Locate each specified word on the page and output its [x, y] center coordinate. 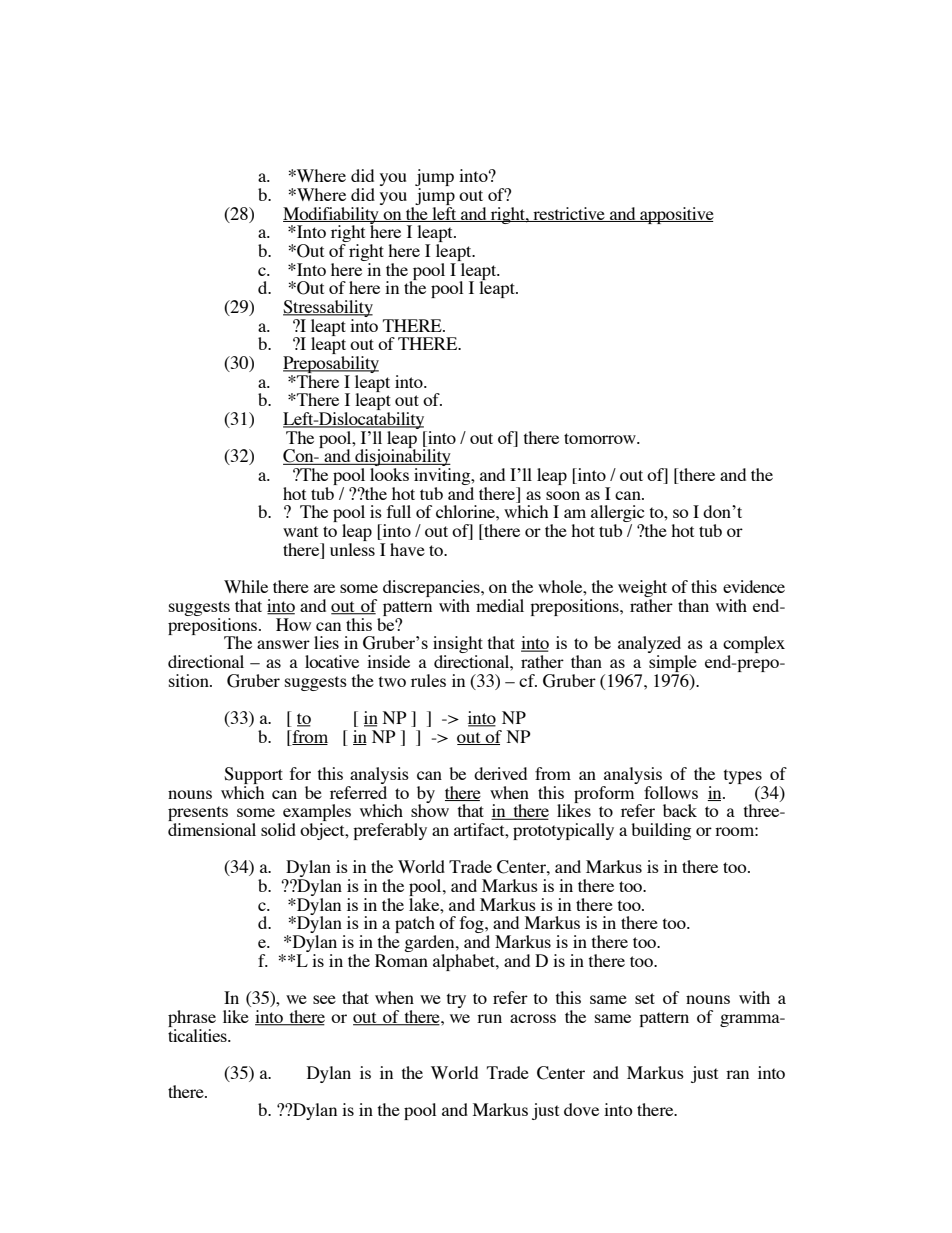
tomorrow [601, 438]
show [430, 809]
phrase [192, 1018]
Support [253, 775]
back [680, 810]
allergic [618, 515]
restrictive [569, 214]
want [300, 531]
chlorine [466, 511]
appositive [676, 215]
